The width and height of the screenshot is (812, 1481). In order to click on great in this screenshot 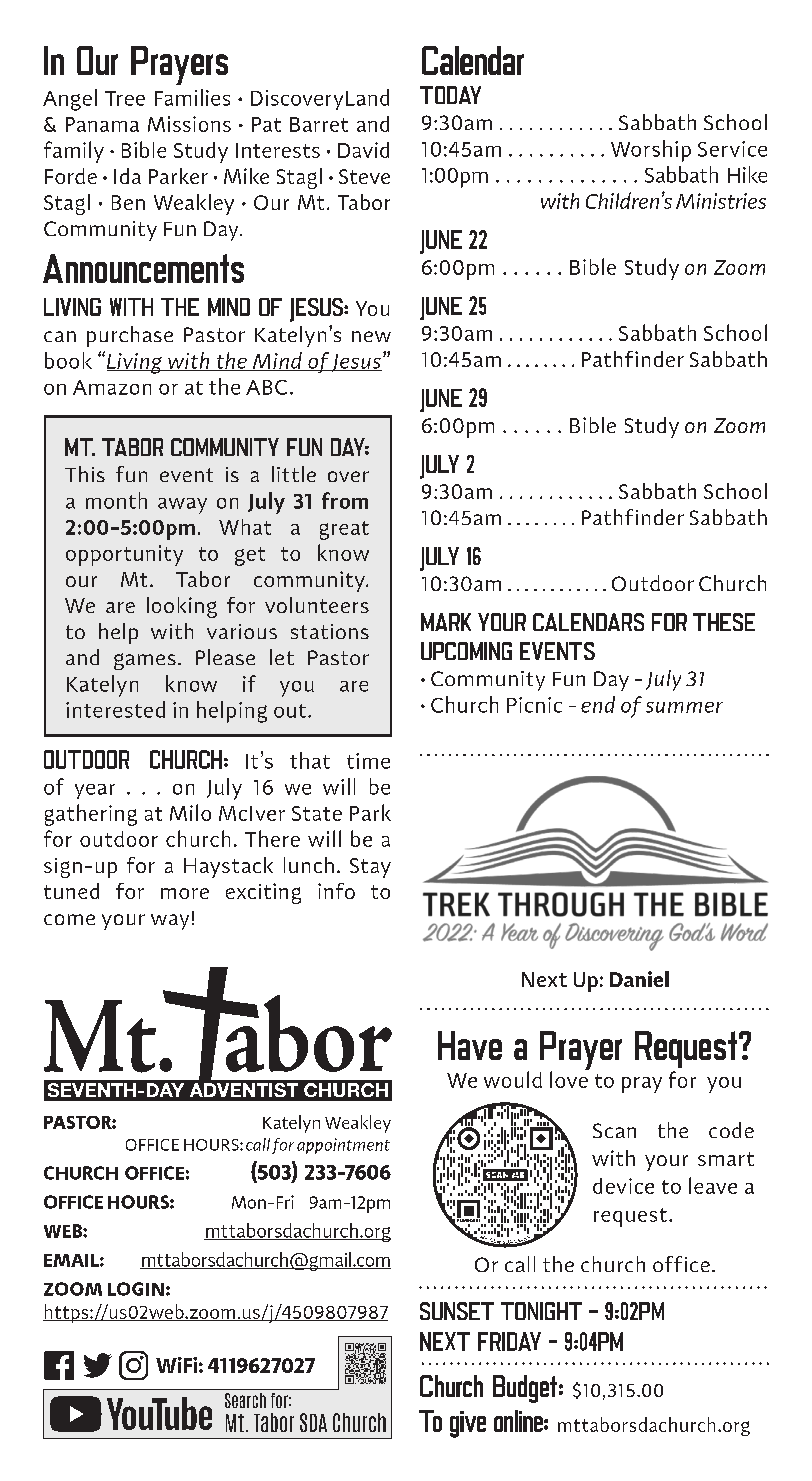, I will do `click(344, 530)`.
